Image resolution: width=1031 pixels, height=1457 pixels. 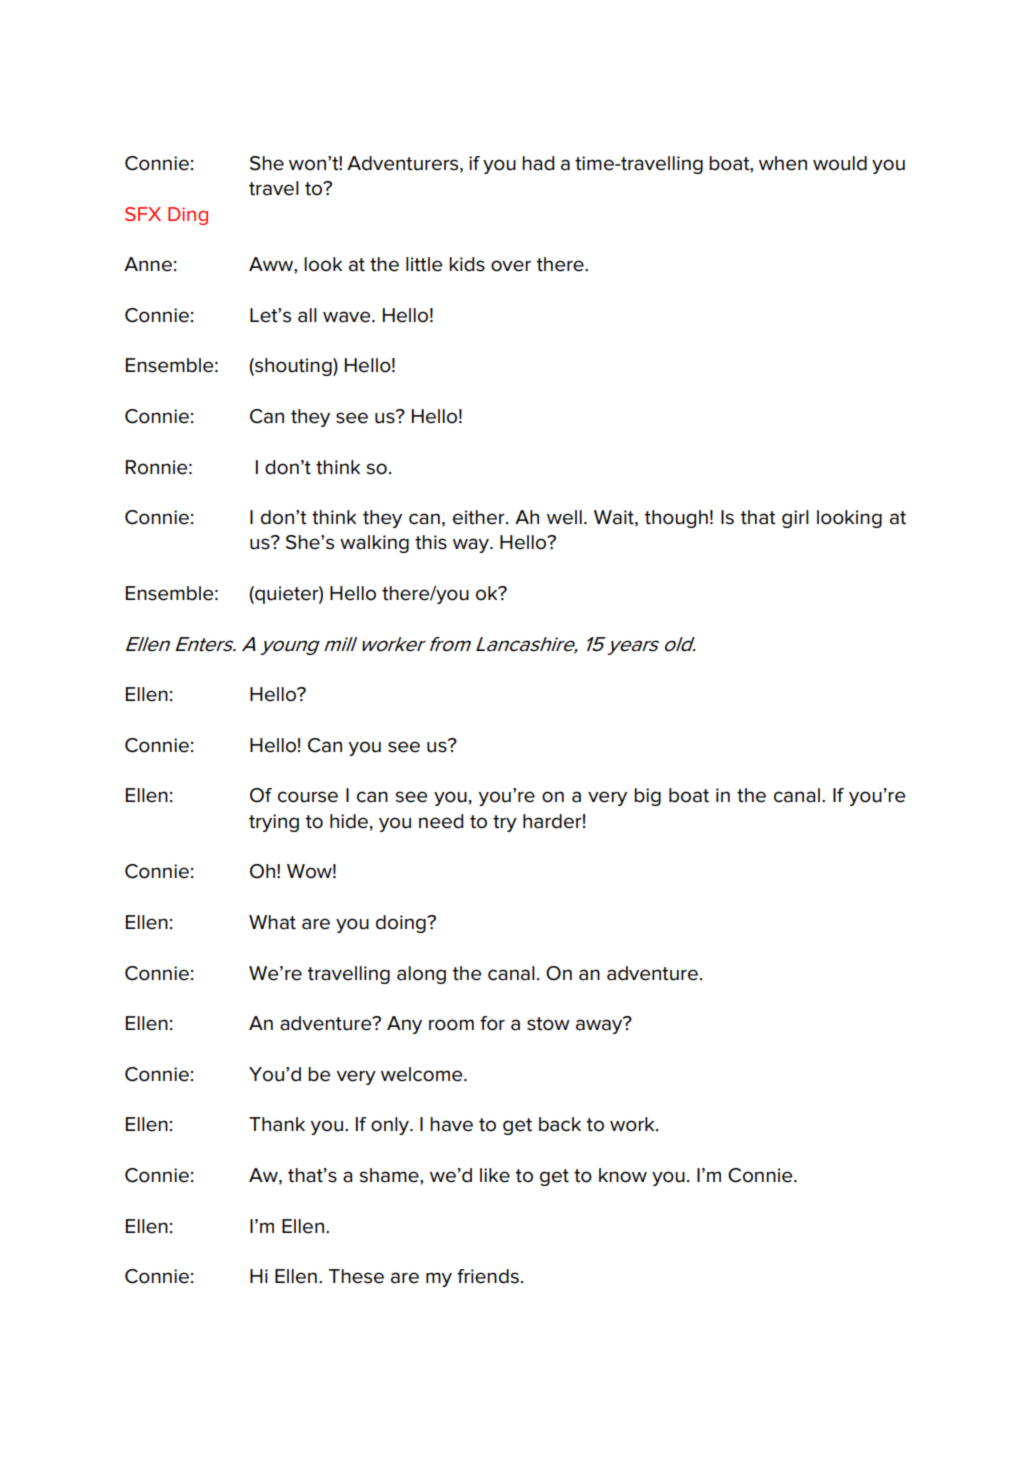 I want to click on doing, so click(x=402, y=924).
